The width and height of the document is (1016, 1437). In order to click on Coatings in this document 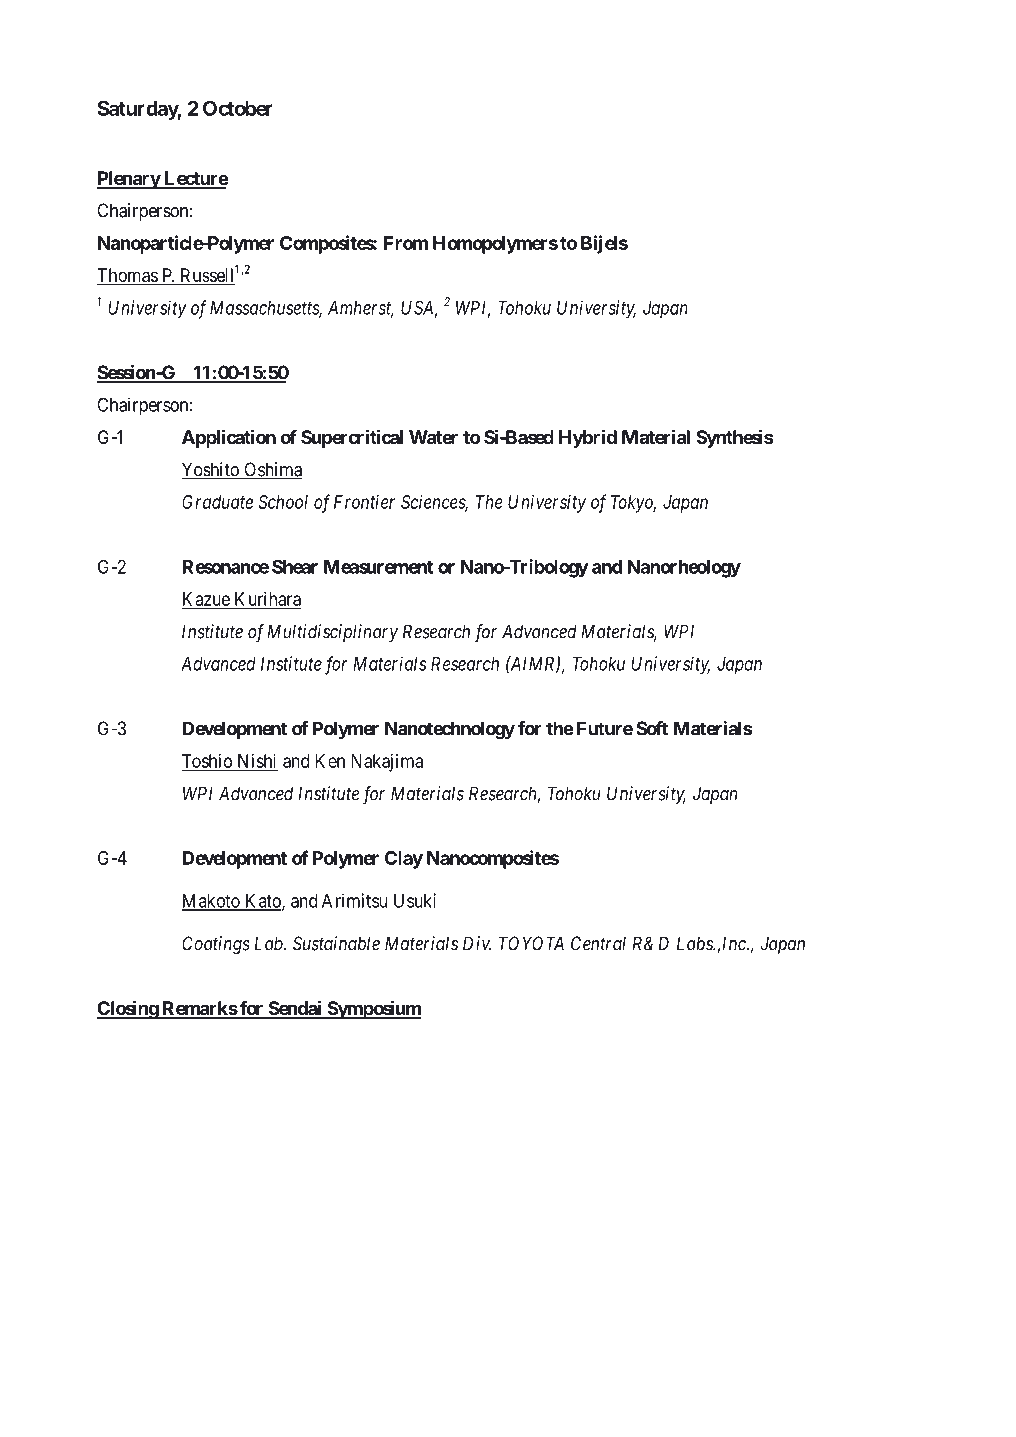, I will do `click(216, 945)`.
